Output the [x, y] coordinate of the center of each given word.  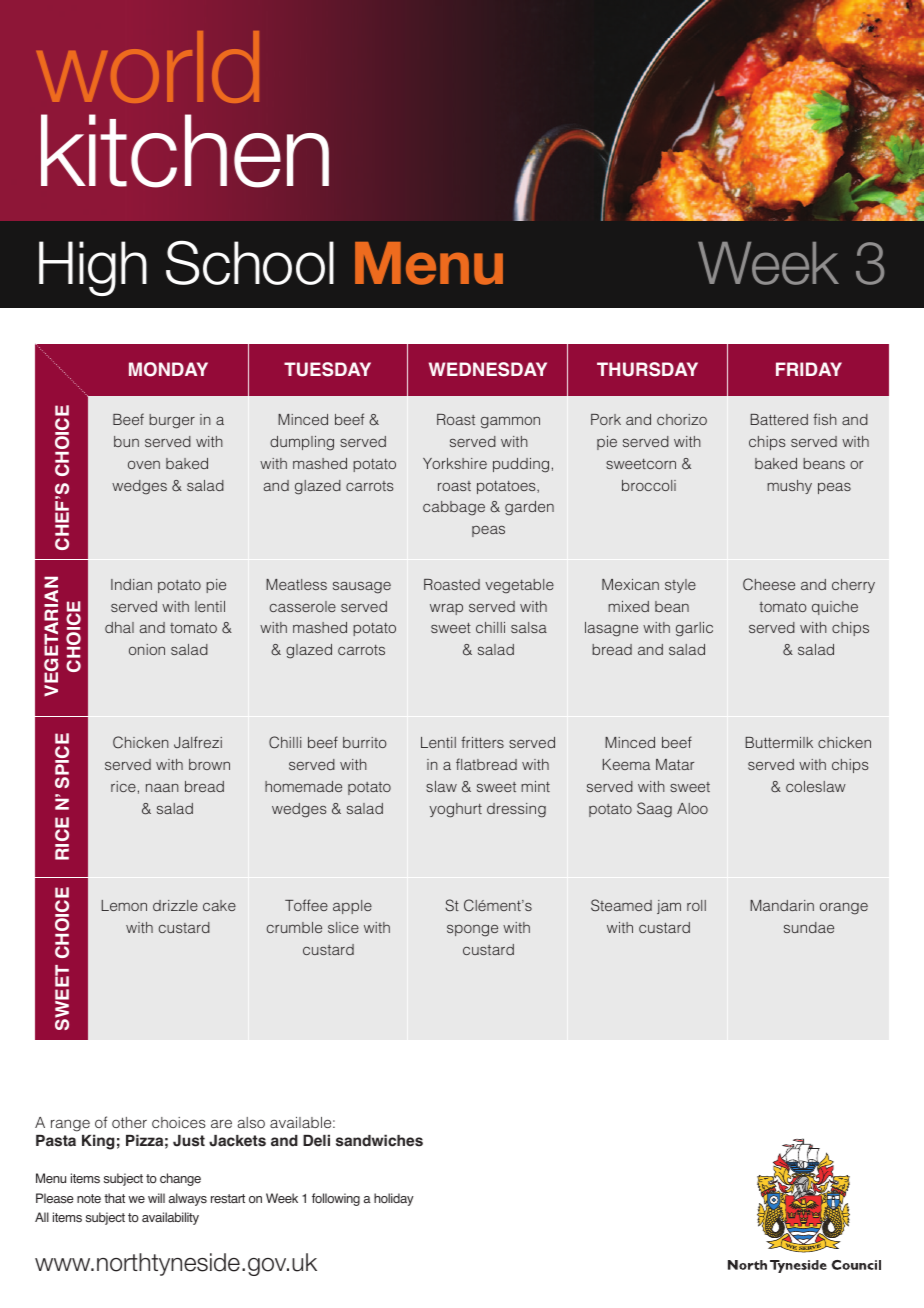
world [148, 67]
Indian [131, 584]
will [156, 1198]
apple [352, 907]
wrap [446, 609]
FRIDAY [809, 369]
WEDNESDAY [488, 369]
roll [696, 905]
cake [219, 905]
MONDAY [168, 369]
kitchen [185, 151]
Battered [779, 419]
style [680, 586]
